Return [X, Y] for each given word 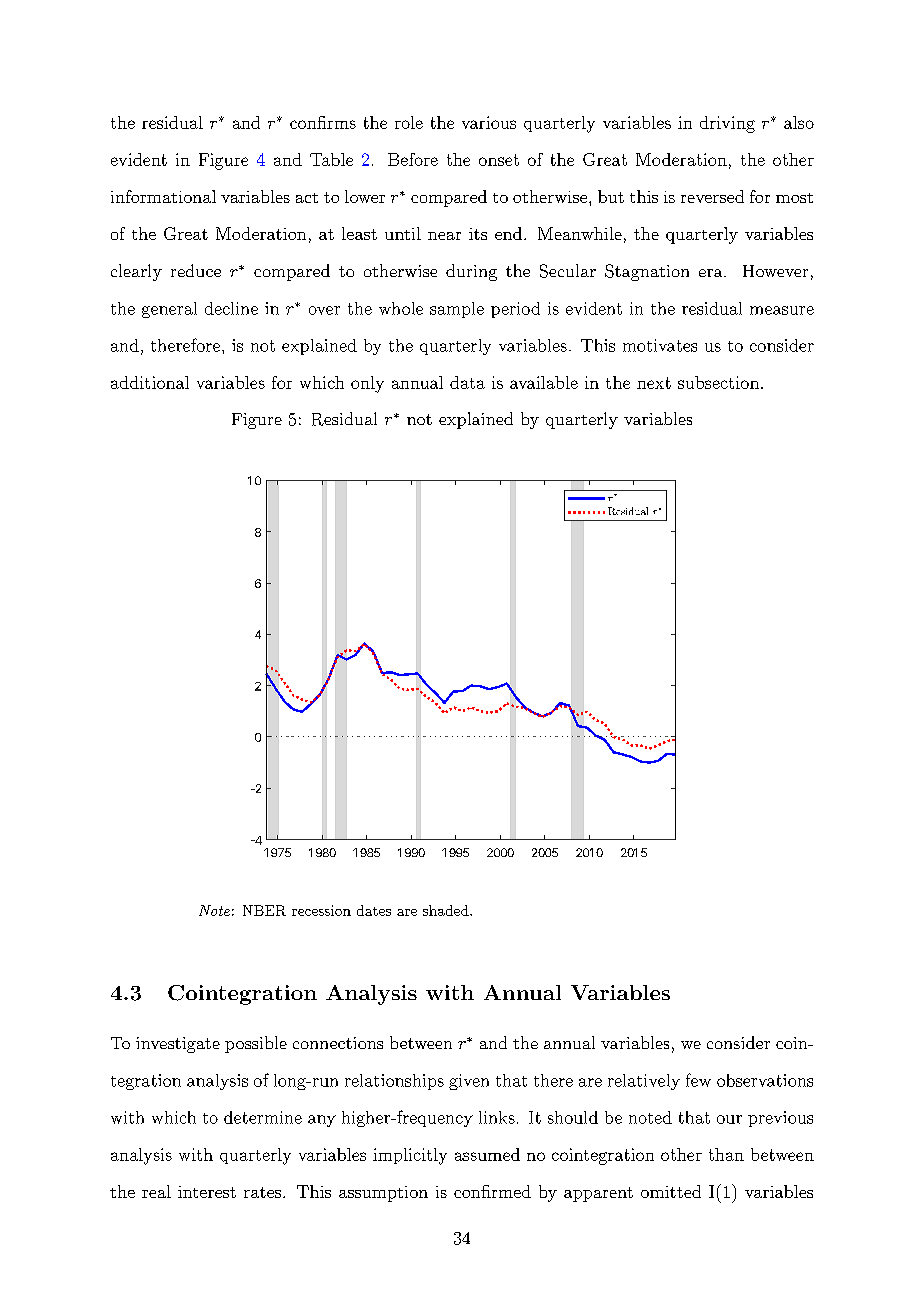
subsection [718, 382]
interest [207, 1192]
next [654, 383]
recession [321, 910]
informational [163, 196]
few [698, 1080]
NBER [264, 910]
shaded [447, 910]
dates [374, 910]
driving [727, 124]
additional [150, 382]
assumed [487, 1154]
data [467, 382]
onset [499, 160]
